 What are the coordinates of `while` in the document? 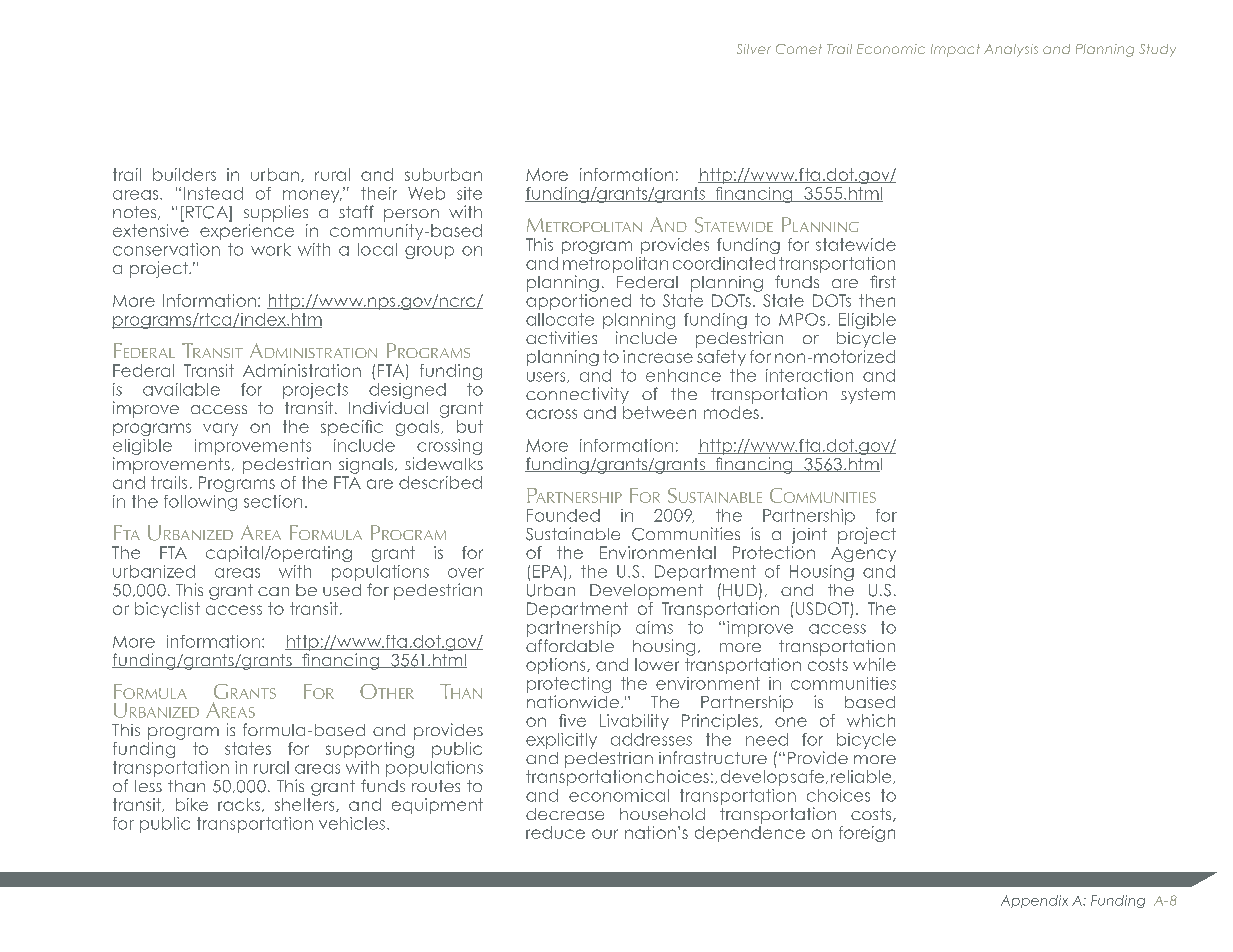 It's located at (874, 664).
